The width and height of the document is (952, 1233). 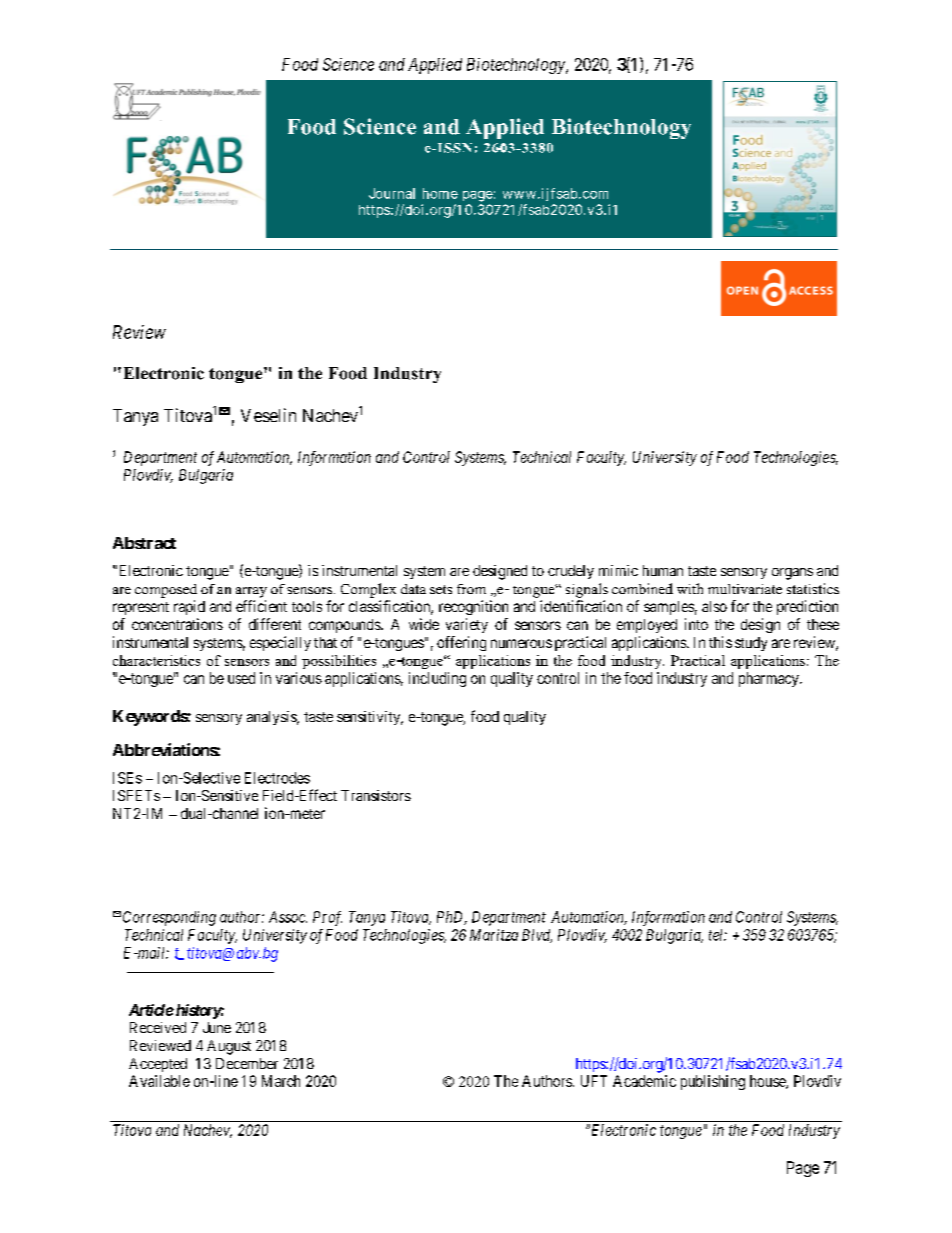 What do you see at coordinates (537, 936) in the document?
I see `Blvd` at bounding box center [537, 936].
